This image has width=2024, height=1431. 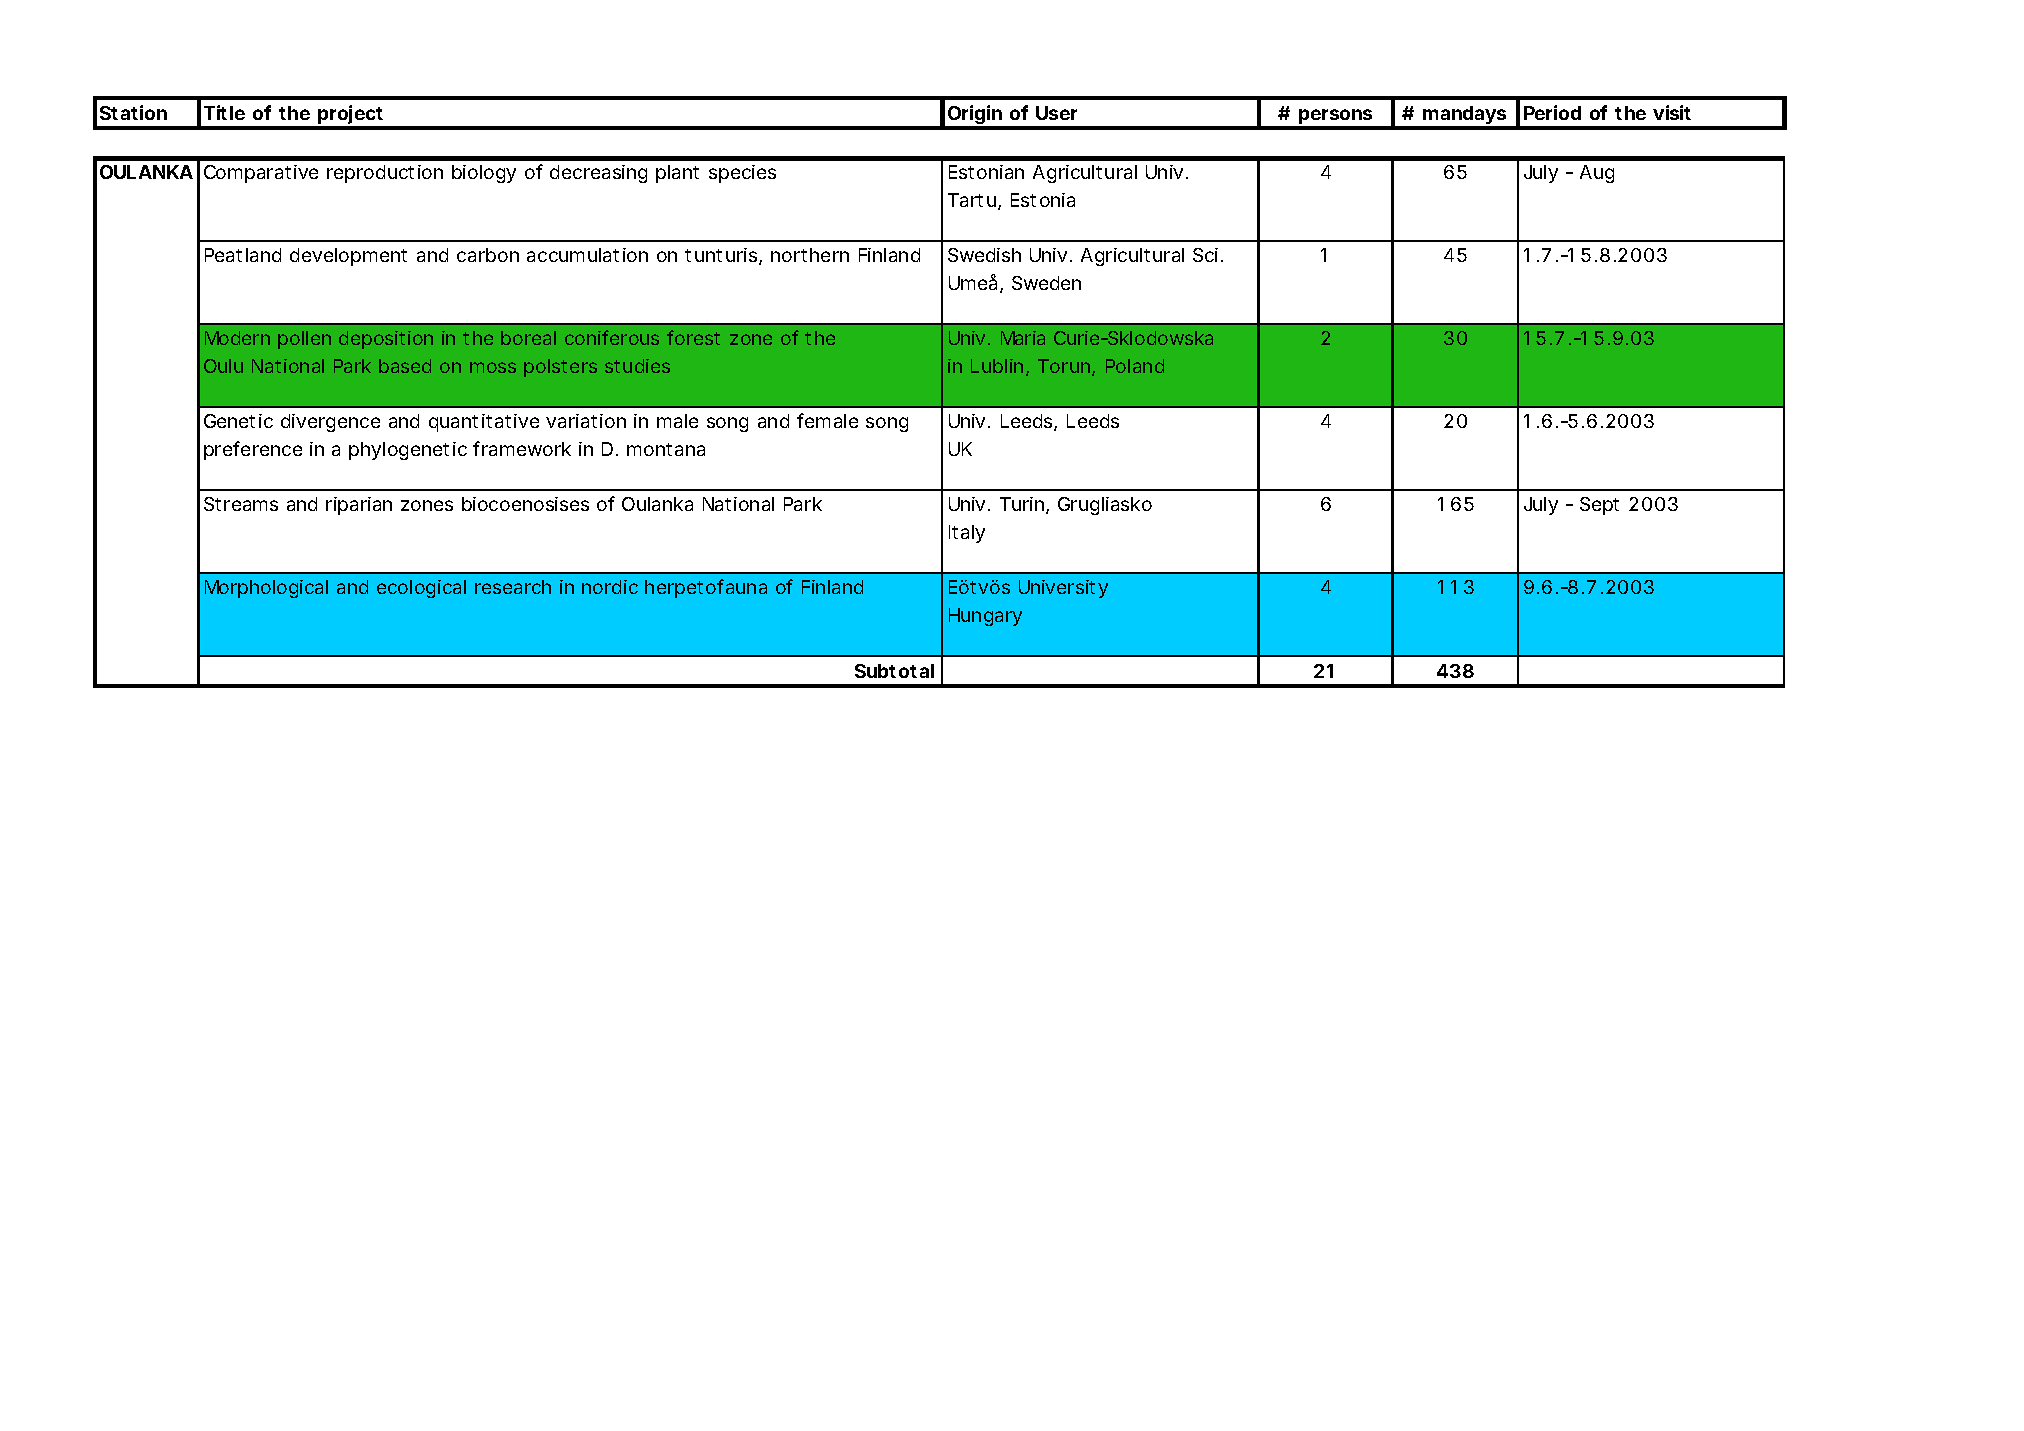 I want to click on Lublin, so click(x=997, y=366).
